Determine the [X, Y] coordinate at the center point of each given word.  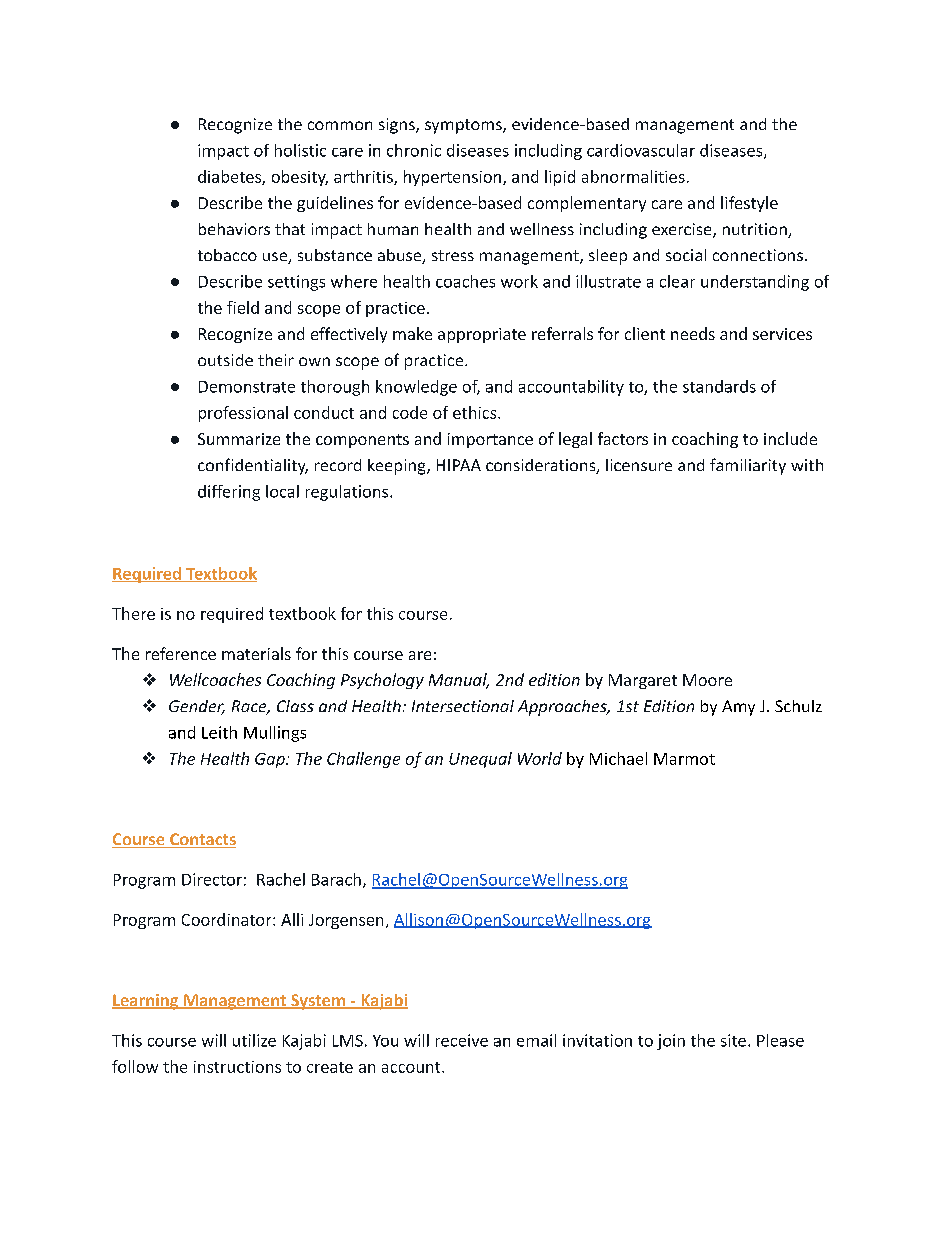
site [733, 1040]
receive [462, 1040]
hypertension [452, 178]
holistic [300, 150]
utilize [254, 1040]
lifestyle [749, 204]
